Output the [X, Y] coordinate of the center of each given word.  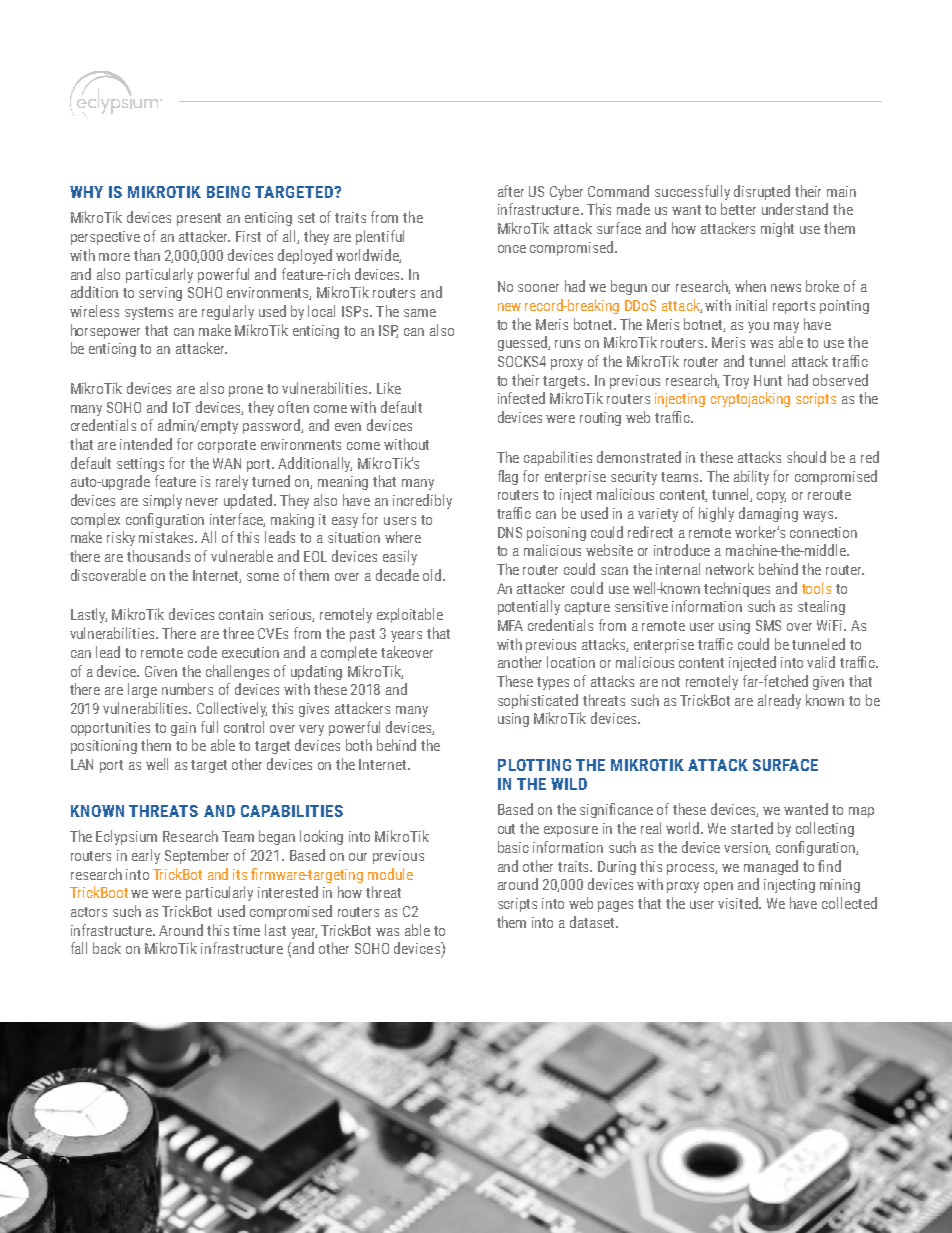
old [433, 575]
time [246, 930]
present [199, 219]
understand [795, 209]
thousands [158, 556]
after [511, 191]
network [730, 569]
